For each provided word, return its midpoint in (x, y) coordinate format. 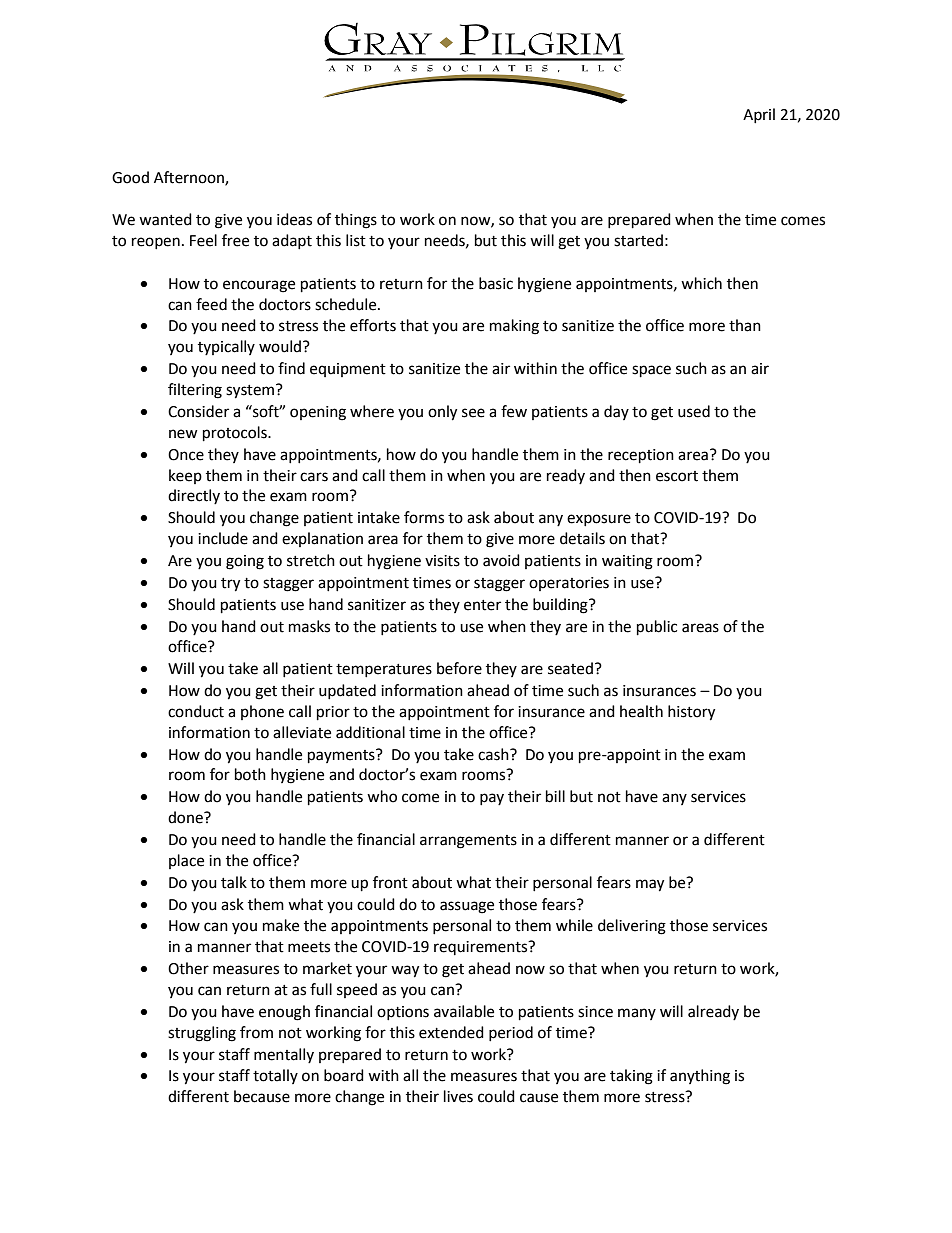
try (230, 585)
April (759, 115)
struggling (202, 1034)
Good (130, 177)
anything (700, 1077)
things (356, 221)
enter (482, 605)
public (657, 628)
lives (458, 1096)
